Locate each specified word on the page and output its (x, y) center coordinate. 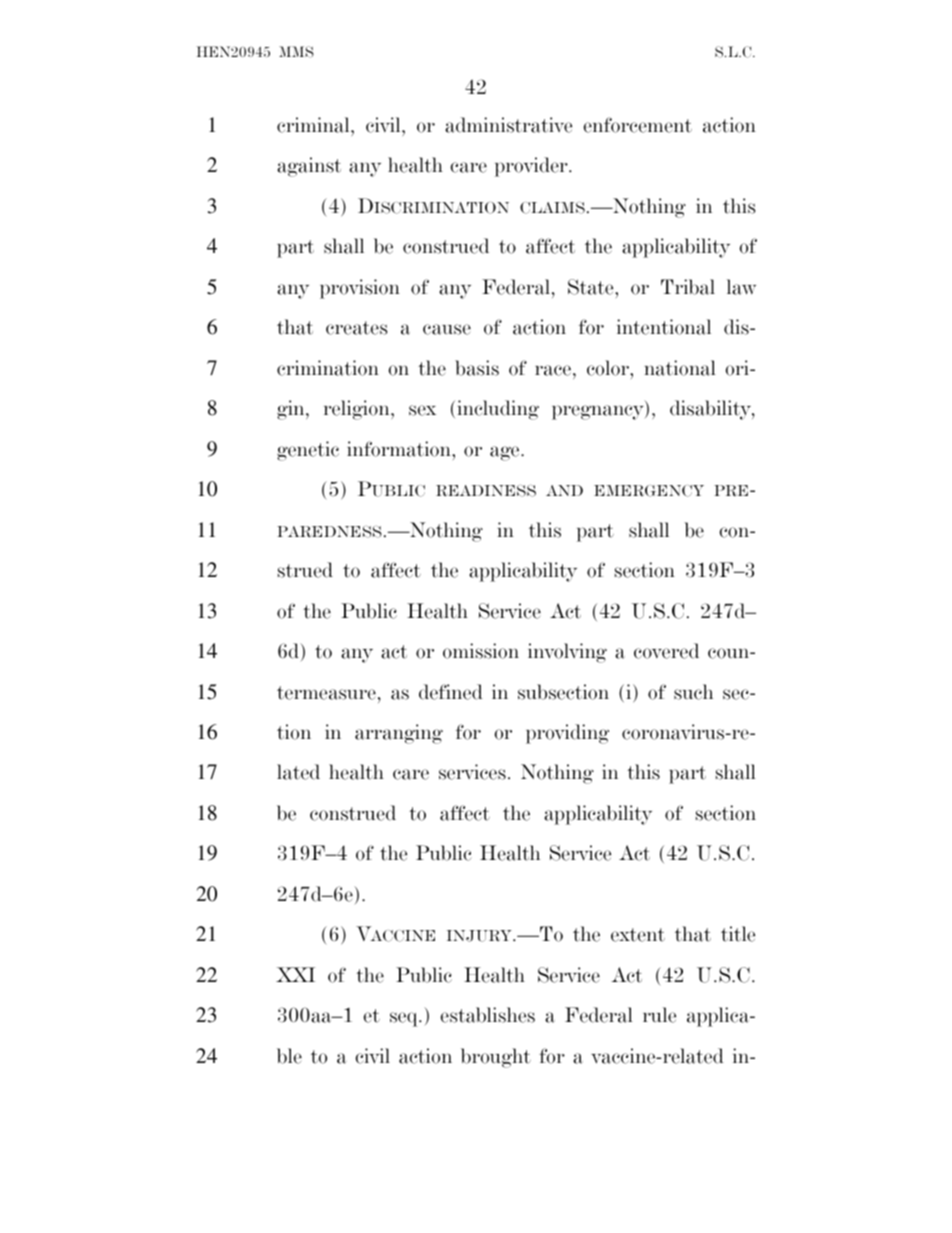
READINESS (486, 490)
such (693, 692)
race (553, 370)
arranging (399, 734)
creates (356, 328)
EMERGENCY (649, 491)
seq (405, 1019)
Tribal (688, 287)
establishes (487, 1015)
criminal (314, 125)
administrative (508, 125)
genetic (308, 451)
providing (567, 734)
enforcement (637, 125)
